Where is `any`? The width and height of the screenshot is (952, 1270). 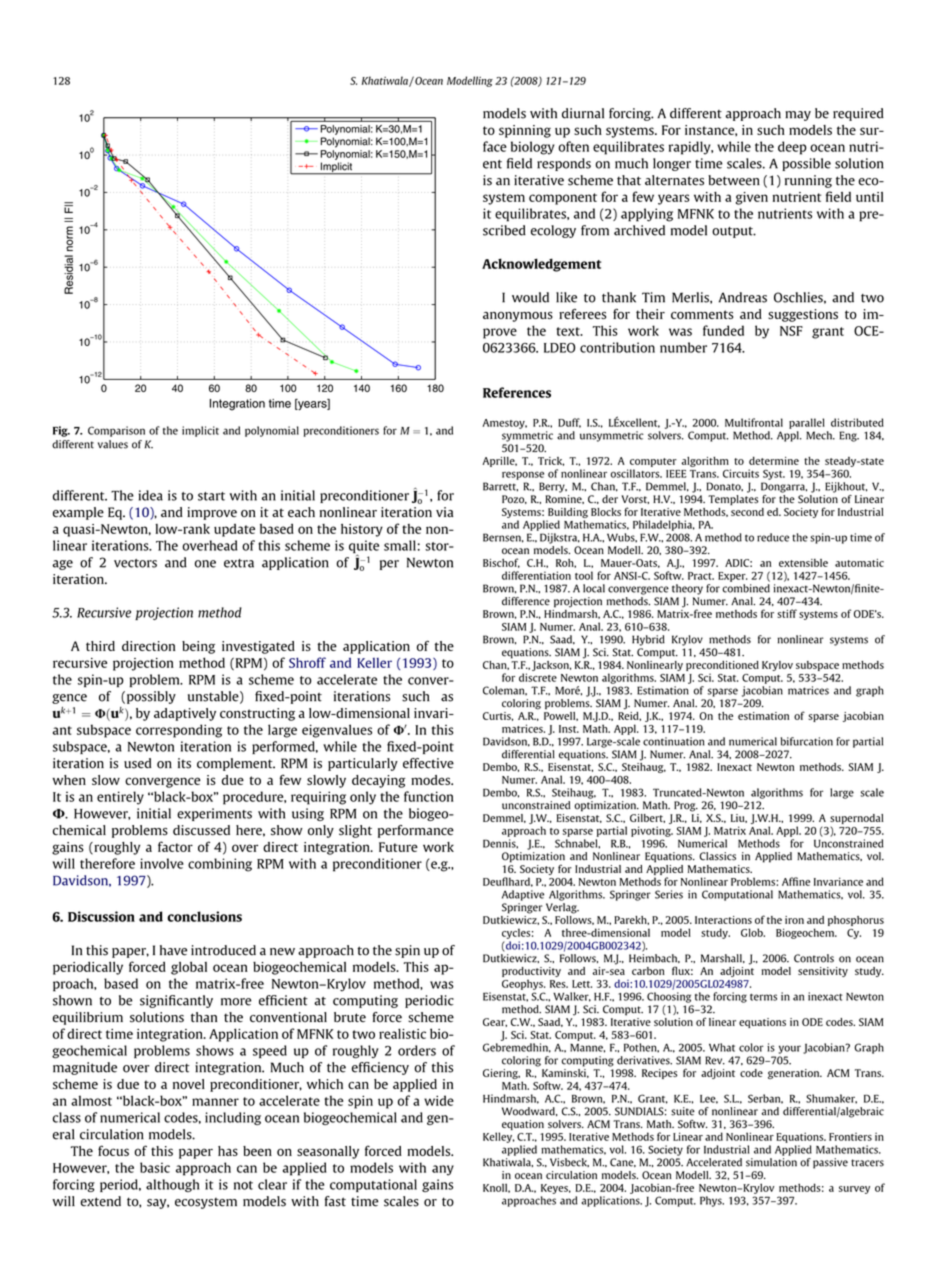
any is located at coordinates (443, 1170).
